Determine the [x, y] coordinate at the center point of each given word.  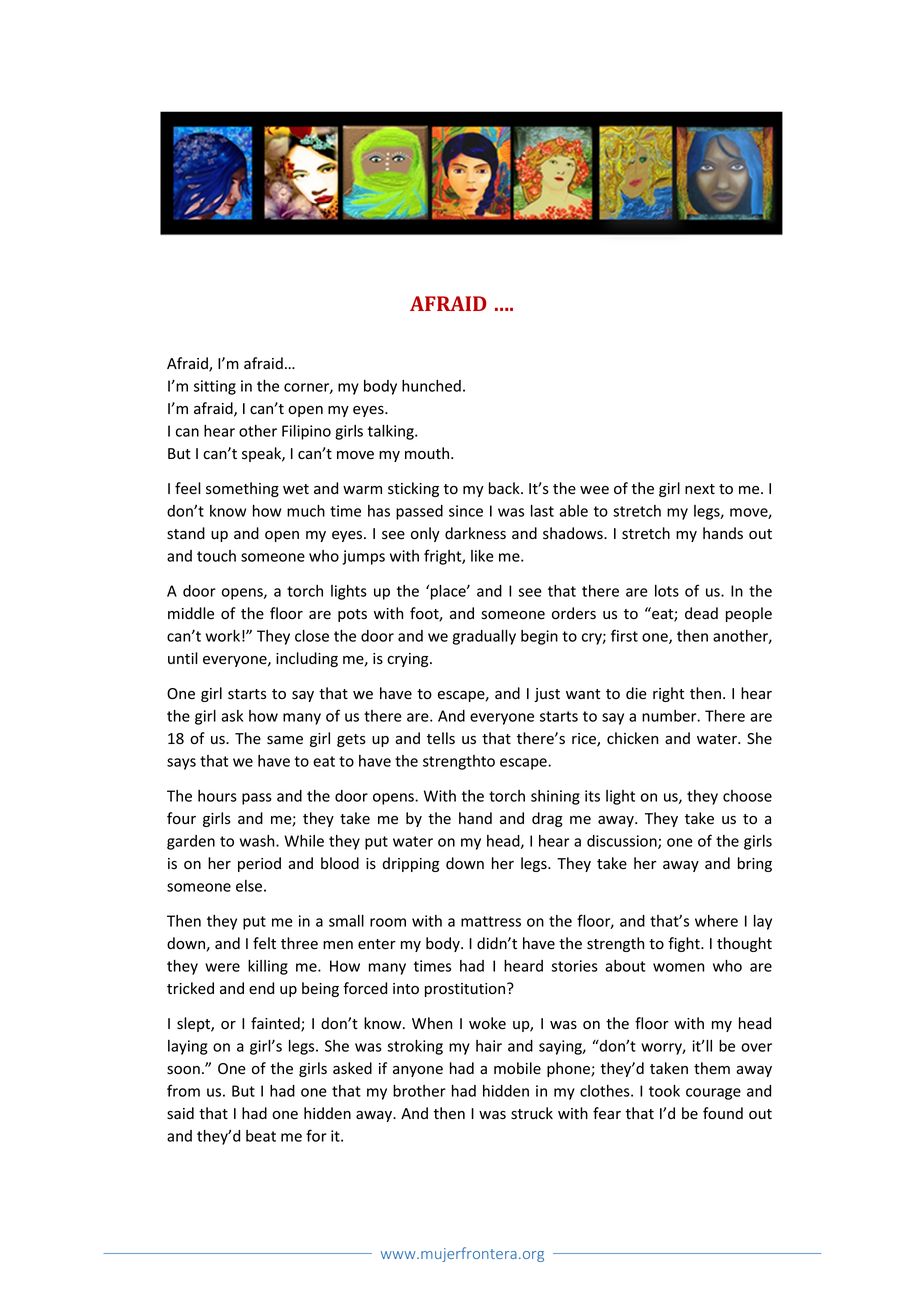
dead [701, 613]
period [259, 864]
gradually [484, 637]
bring [755, 864]
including [307, 659]
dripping [410, 864]
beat [261, 1136]
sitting [215, 387]
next [700, 489]
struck [532, 1113]
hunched [431, 386]
